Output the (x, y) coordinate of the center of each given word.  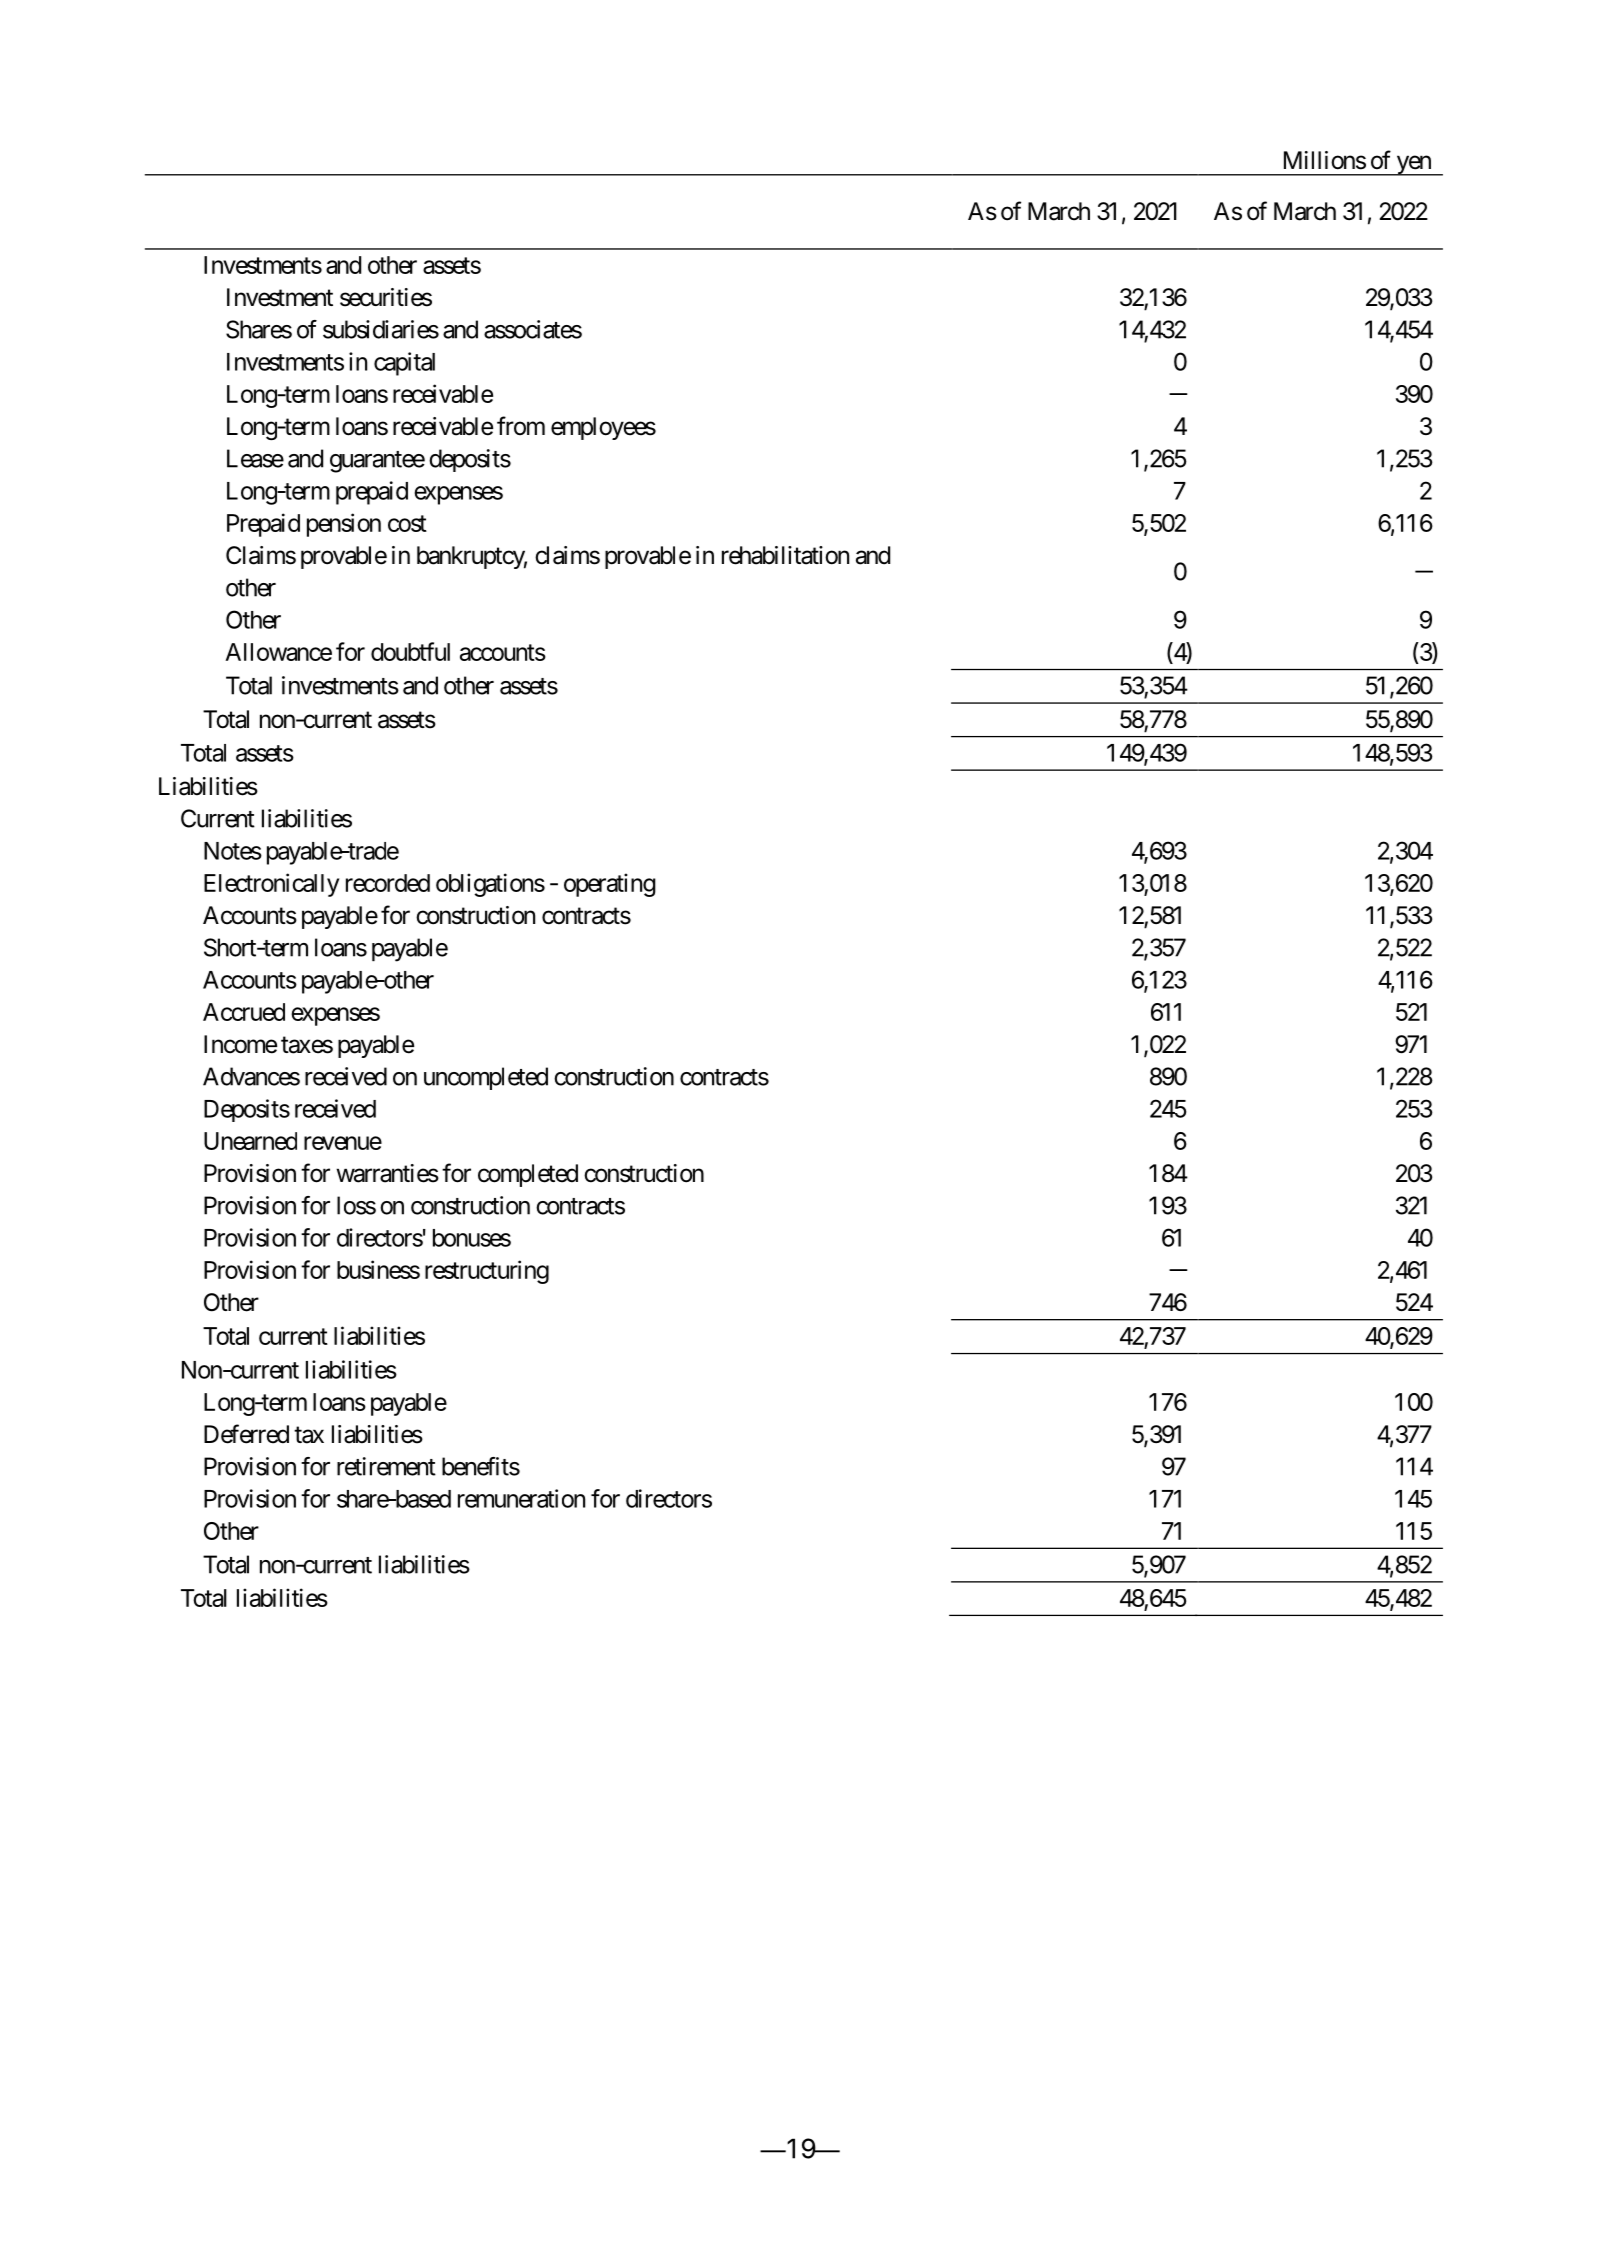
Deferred (246, 1434)
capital (404, 364)
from (521, 425)
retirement (386, 1466)
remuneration (521, 1498)
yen (1413, 165)
